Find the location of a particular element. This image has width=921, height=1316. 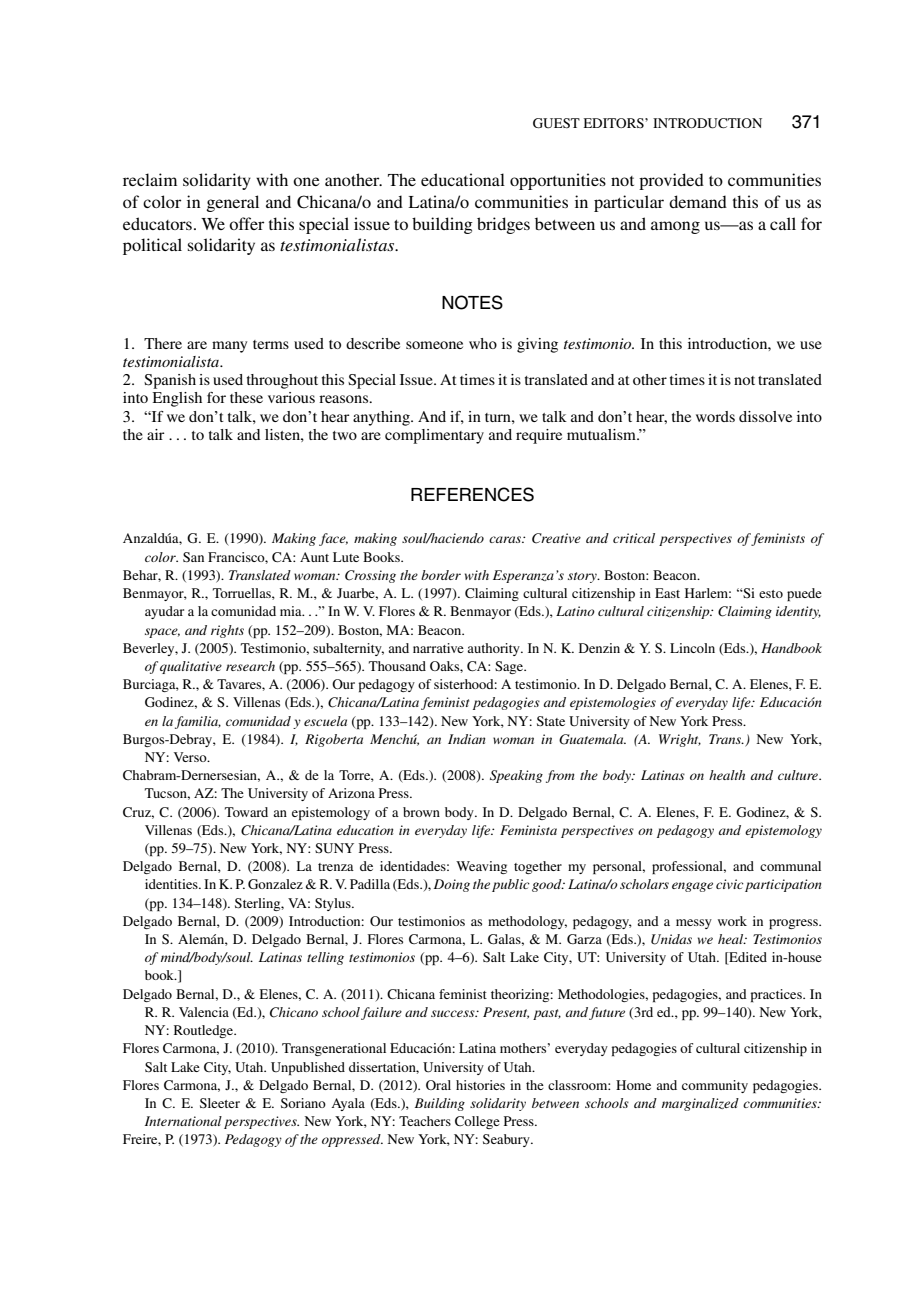

these is located at coordinates (246, 397).
